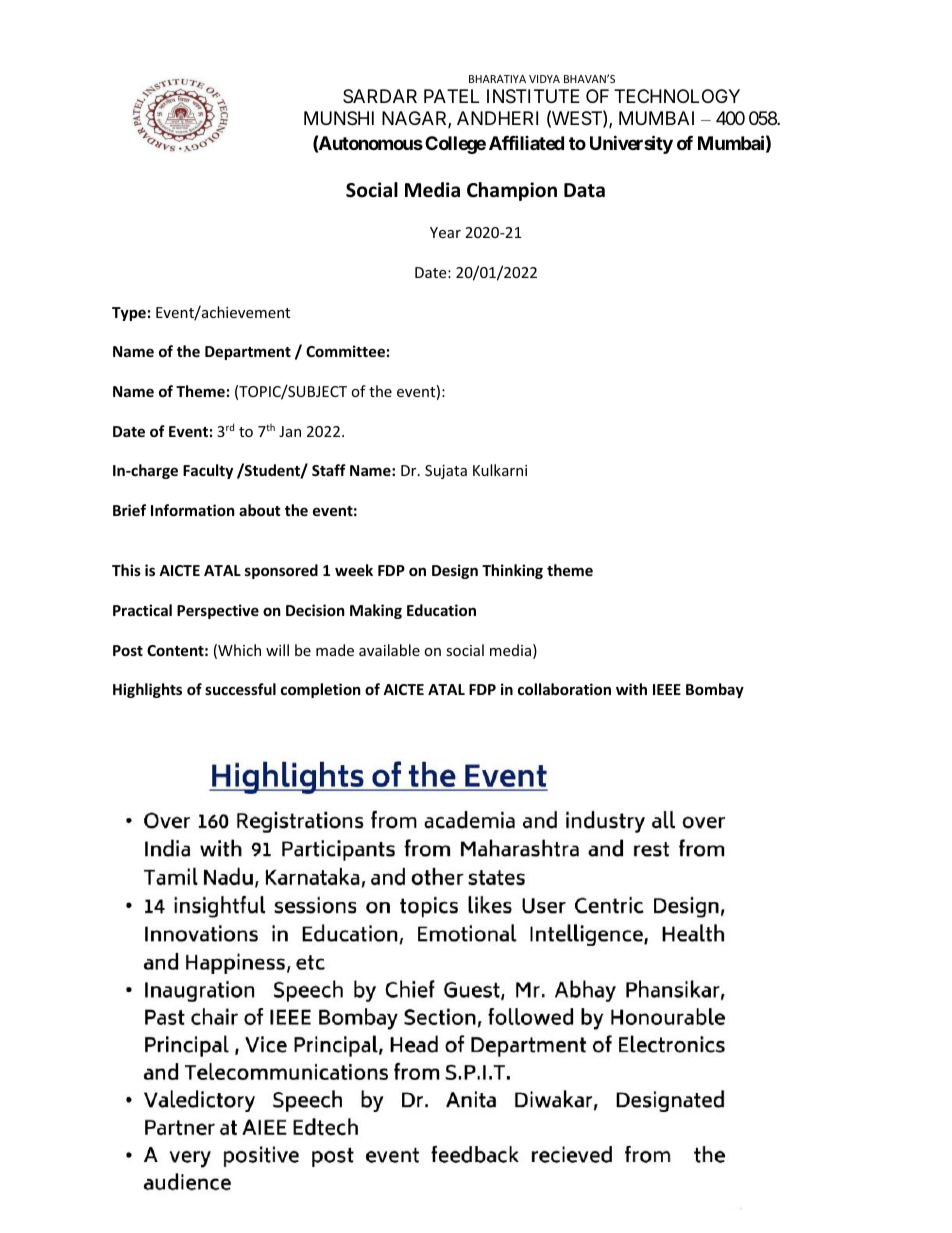 This document has width=952, height=1233. I want to click on Kulkarni, so click(500, 470).
